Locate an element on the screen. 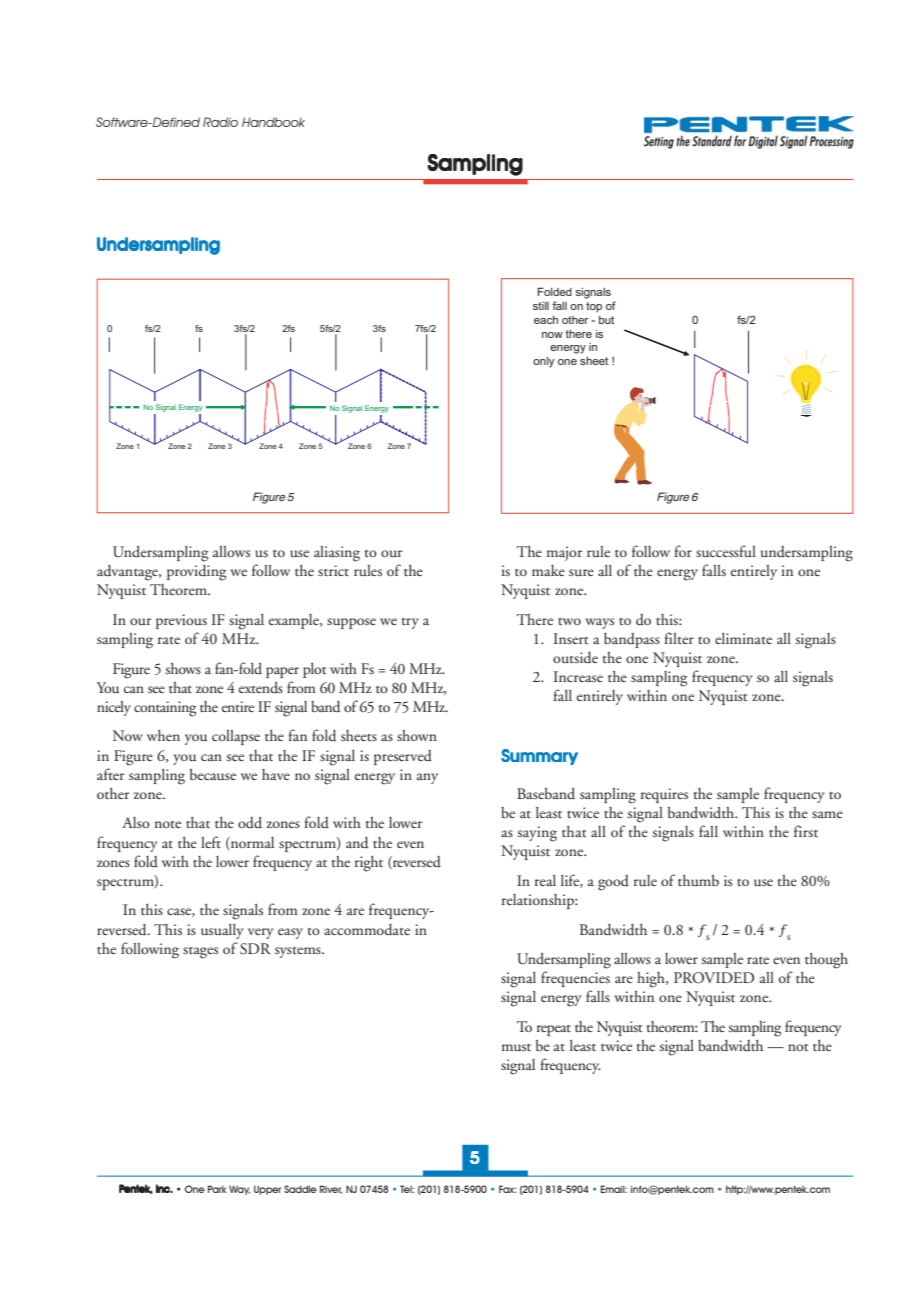 This screenshot has width=924, height=1308. Radio is located at coordinates (220, 122).
